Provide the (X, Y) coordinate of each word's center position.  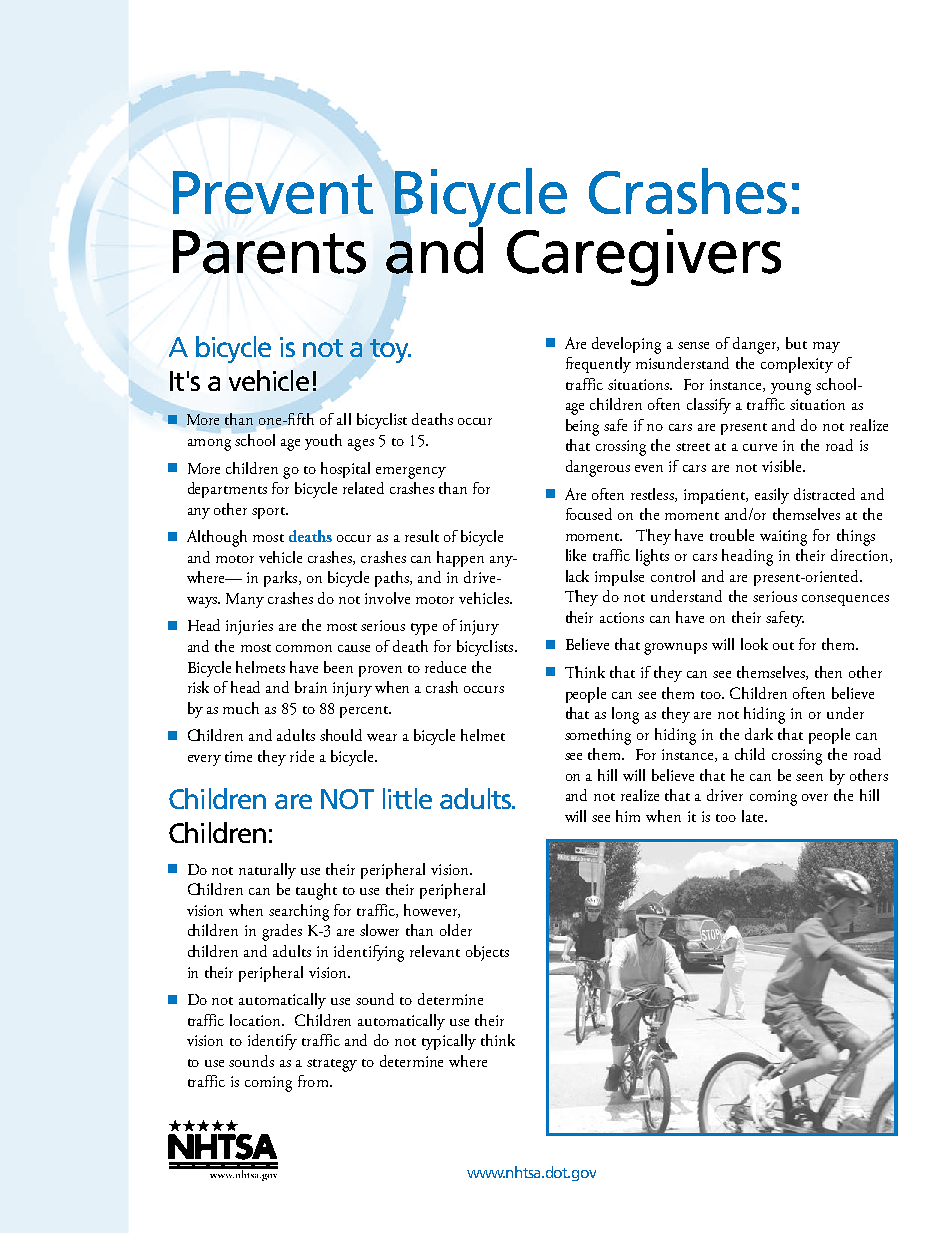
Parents (269, 252)
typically (449, 1042)
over (815, 797)
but (796, 343)
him (628, 816)
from (314, 1081)
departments (227, 490)
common (304, 648)
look (754, 644)
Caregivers (644, 257)
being (582, 427)
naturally (267, 871)
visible (783, 466)
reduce (445, 667)
